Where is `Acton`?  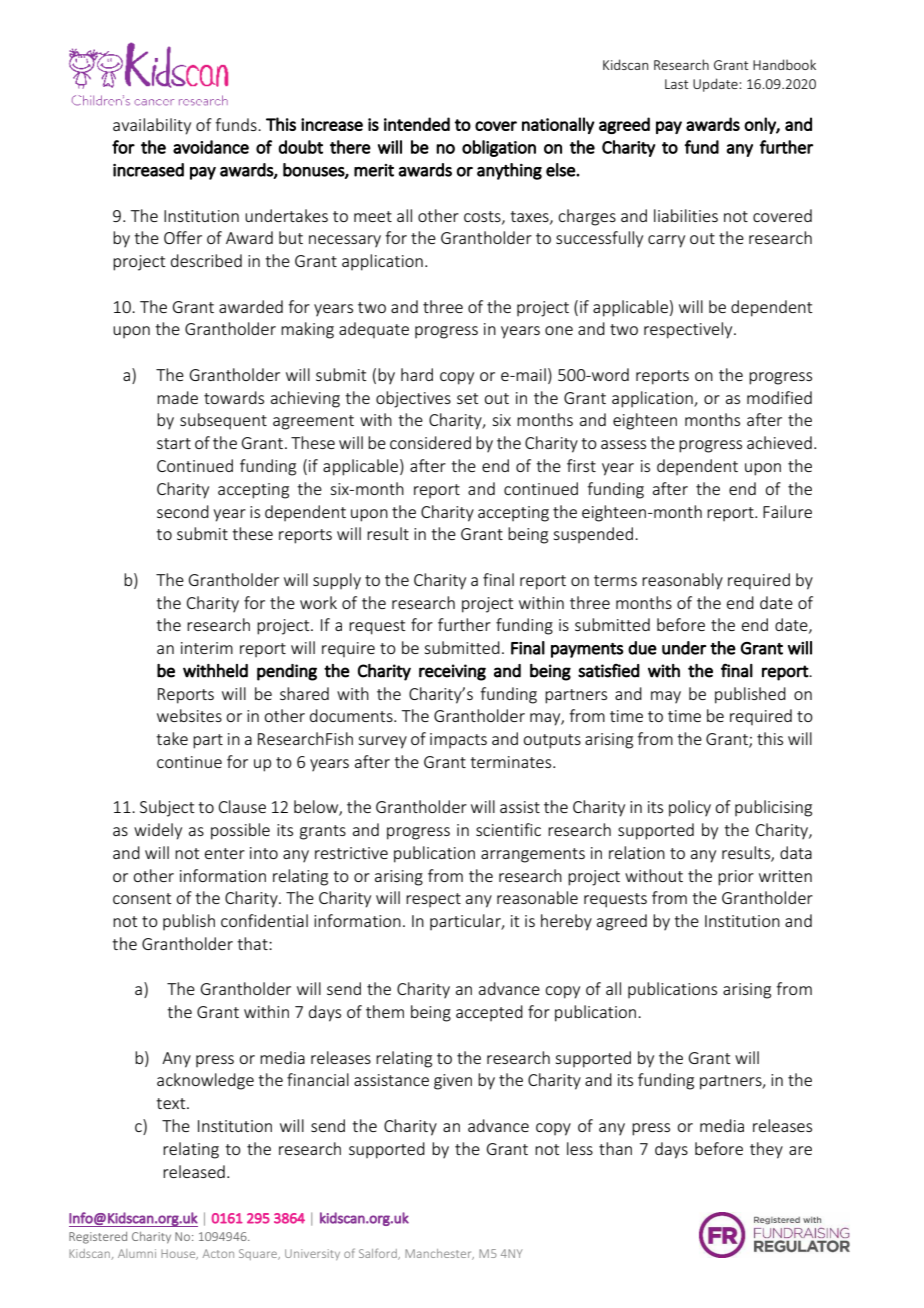 Acton is located at coordinates (218, 1253).
